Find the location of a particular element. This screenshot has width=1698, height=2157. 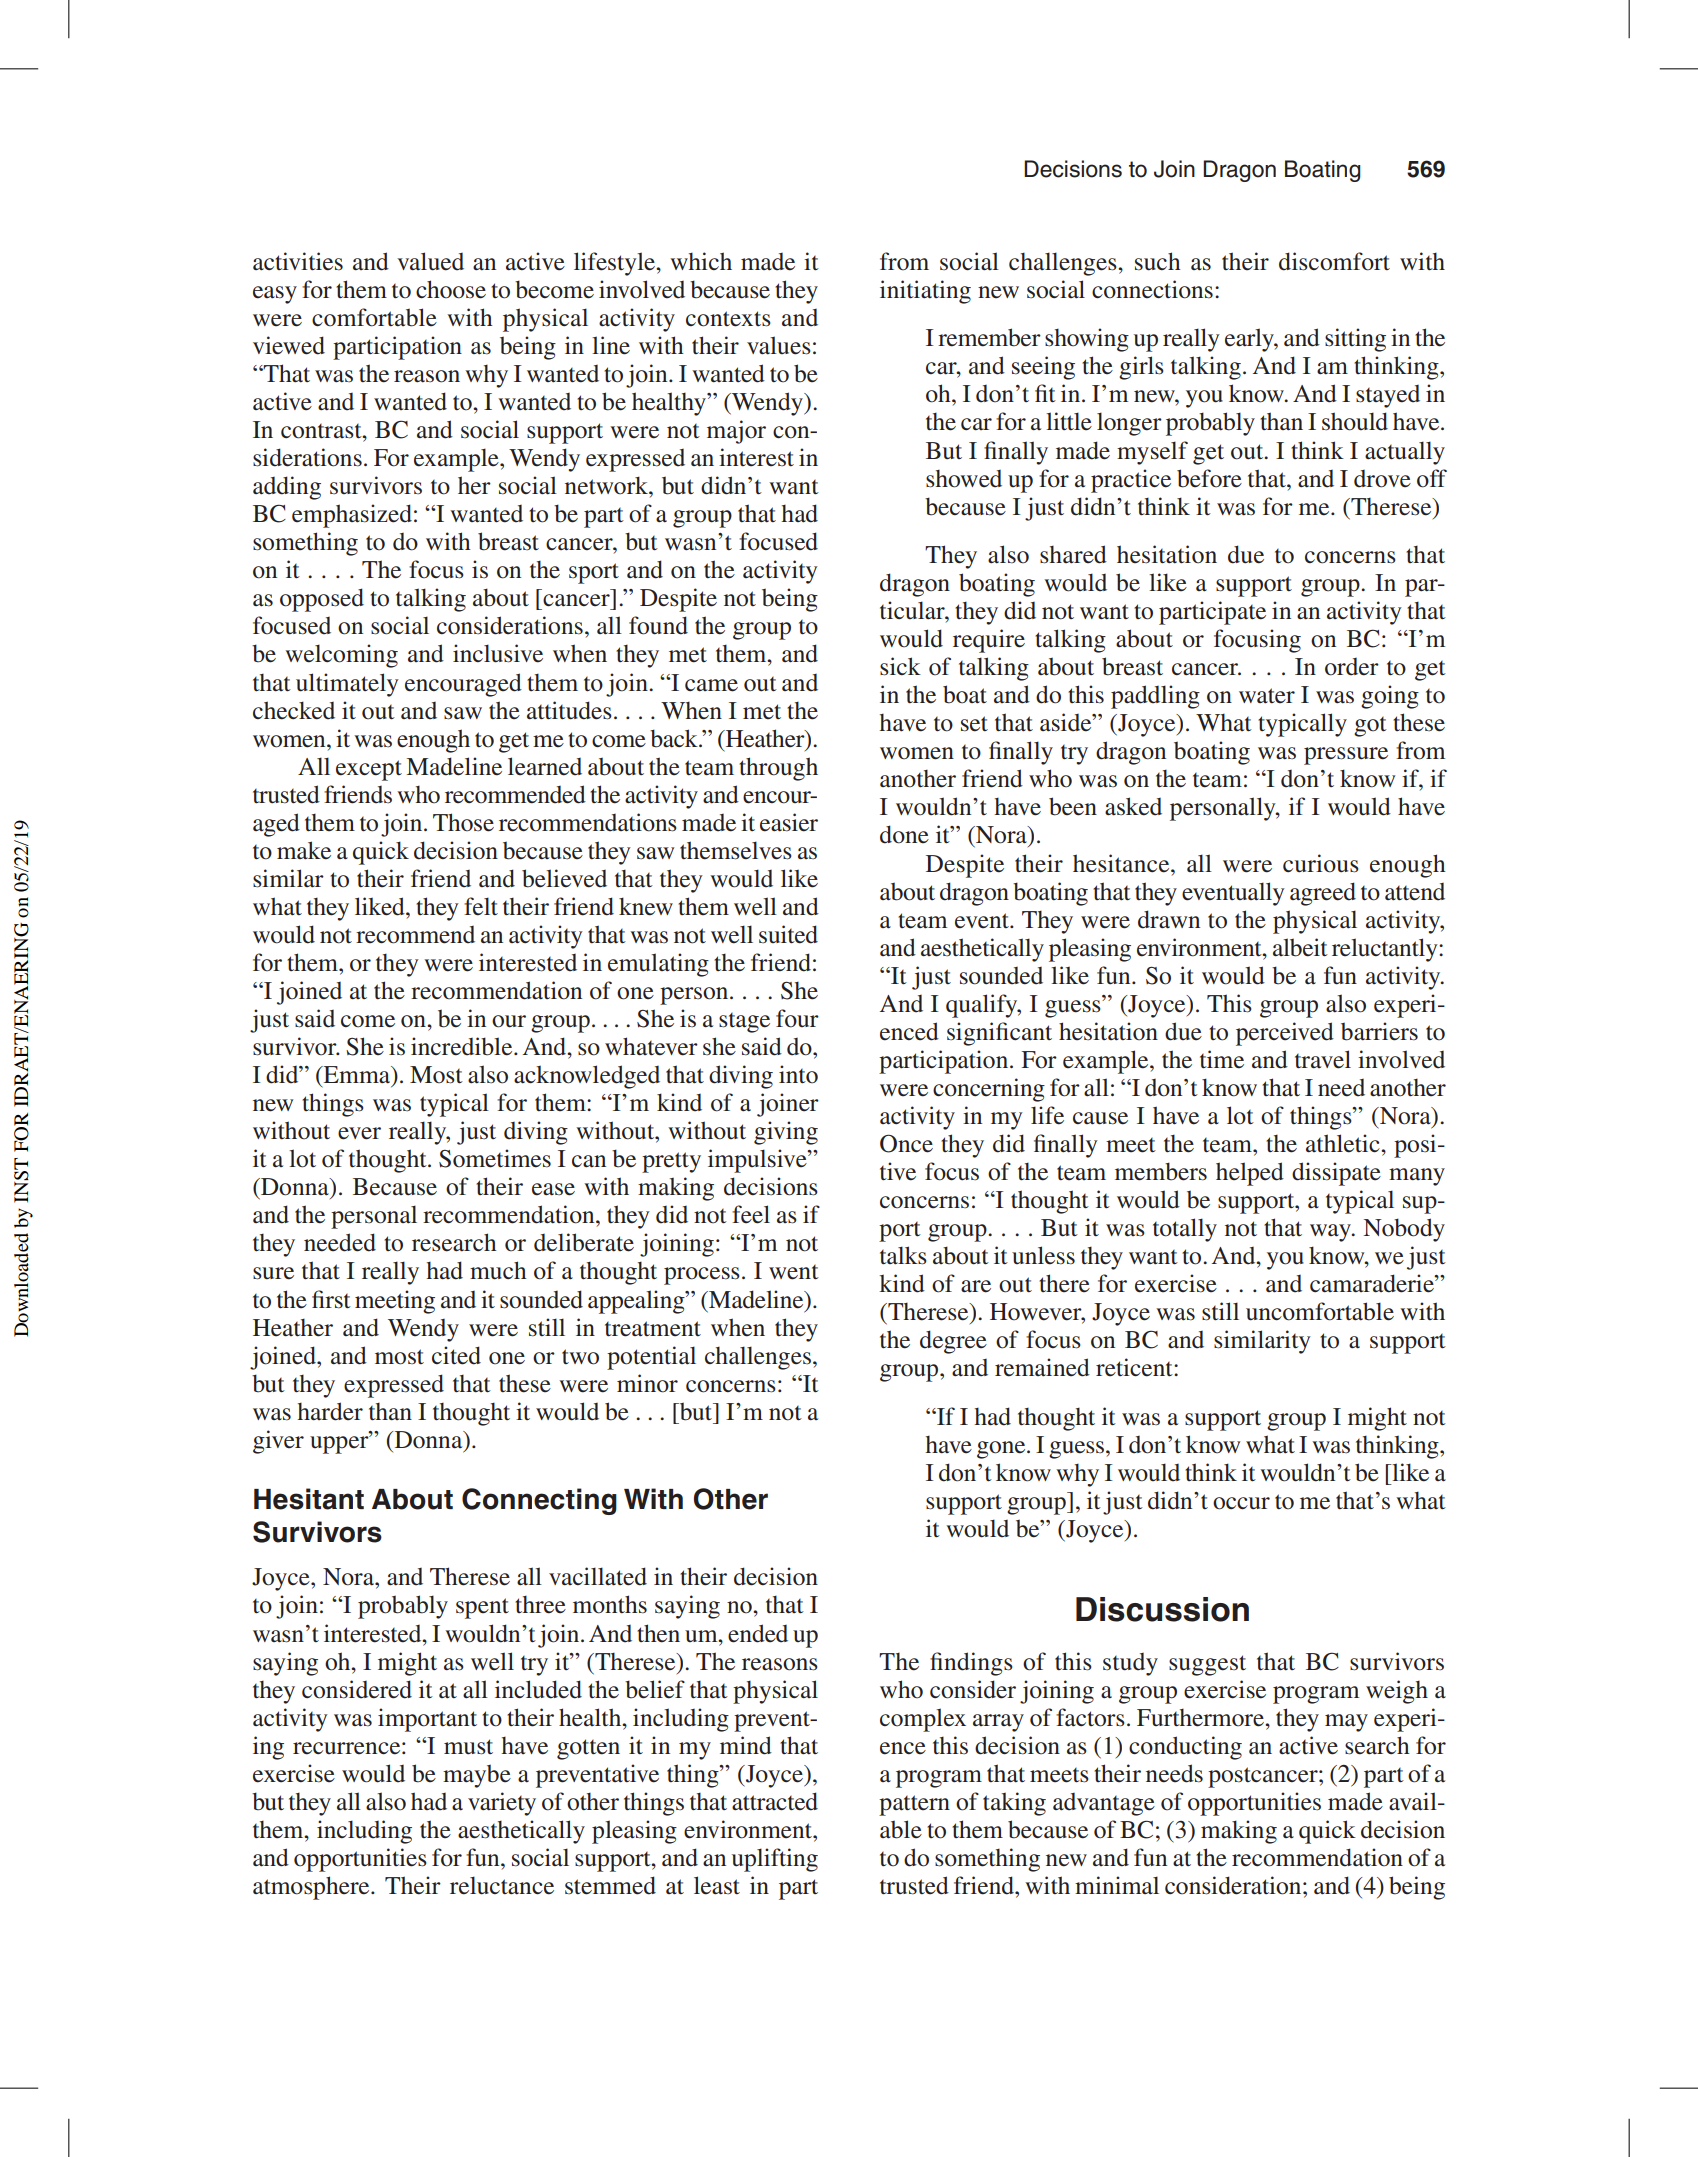

sitting is located at coordinates (1355, 340).
